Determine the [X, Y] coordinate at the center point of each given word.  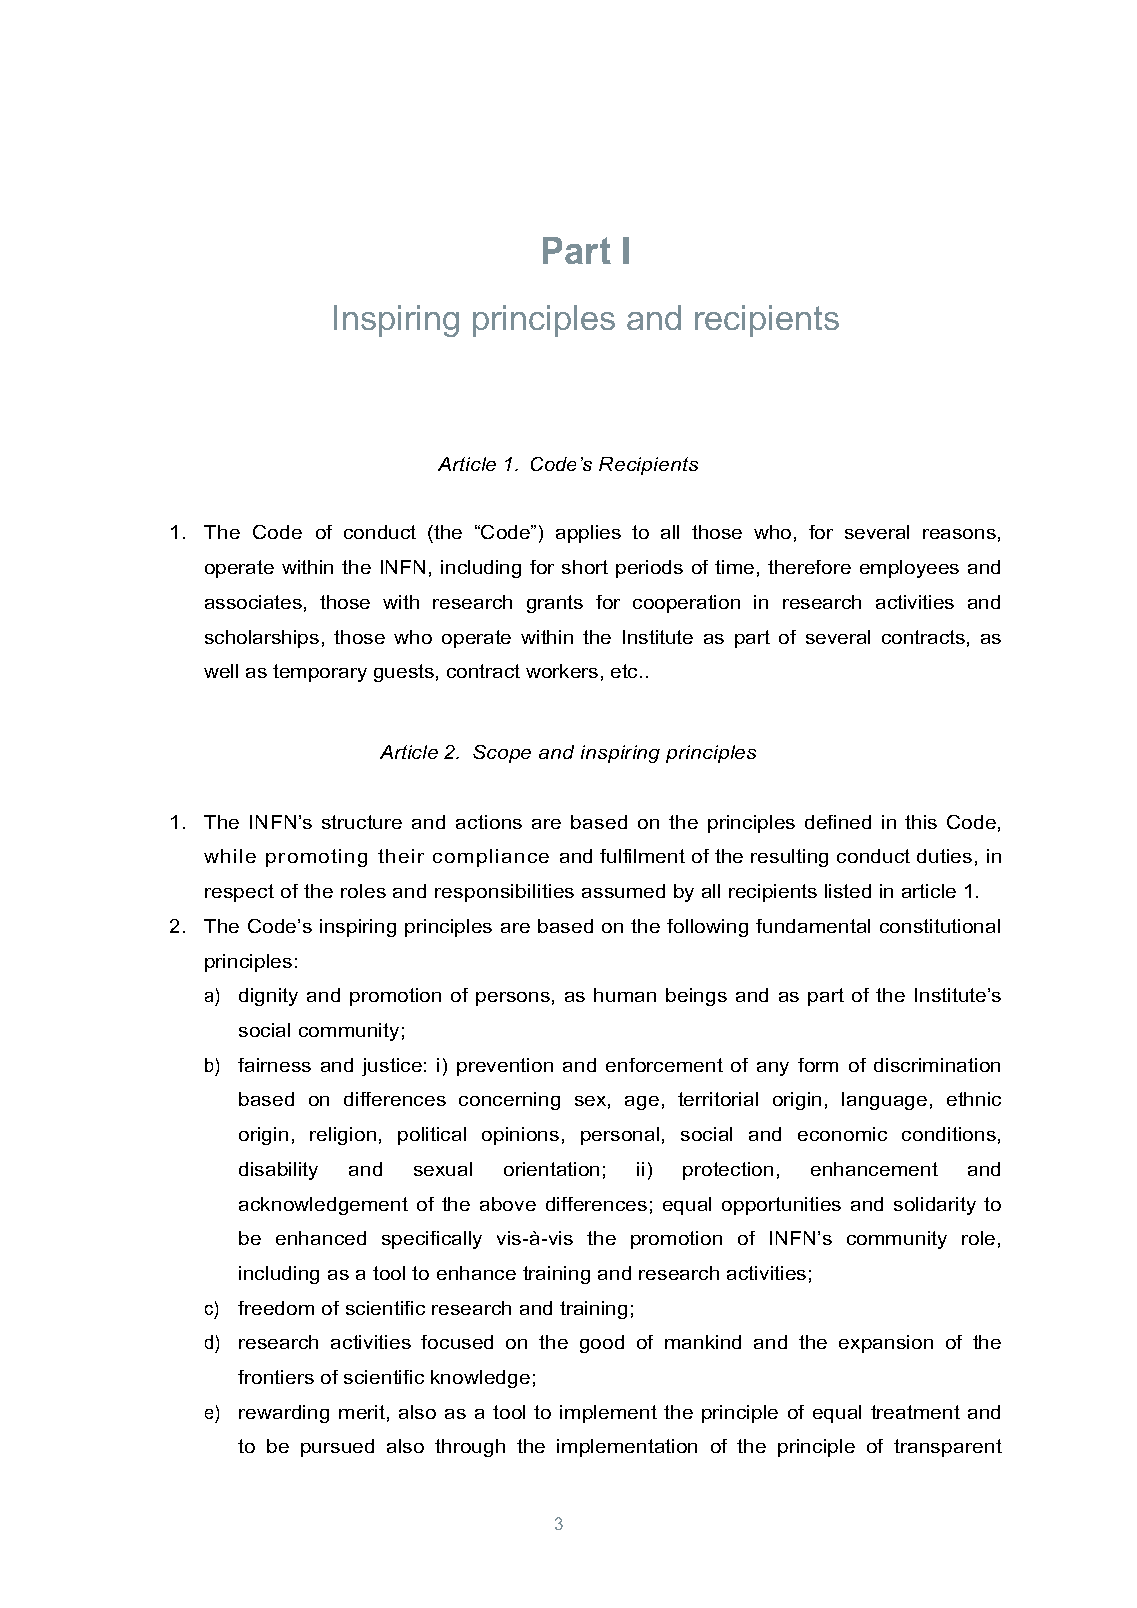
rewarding [284, 1414]
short [585, 567]
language [884, 1101]
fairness [274, 1065]
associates [253, 602]
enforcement [664, 1065]
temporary [320, 673]
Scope [502, 754]
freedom [276, 1308]
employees [909, 569]
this [921, 822]
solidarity [935, 1206]
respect [239, 893]
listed [848, 891]
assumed [623, 891]
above [508, 1204]
